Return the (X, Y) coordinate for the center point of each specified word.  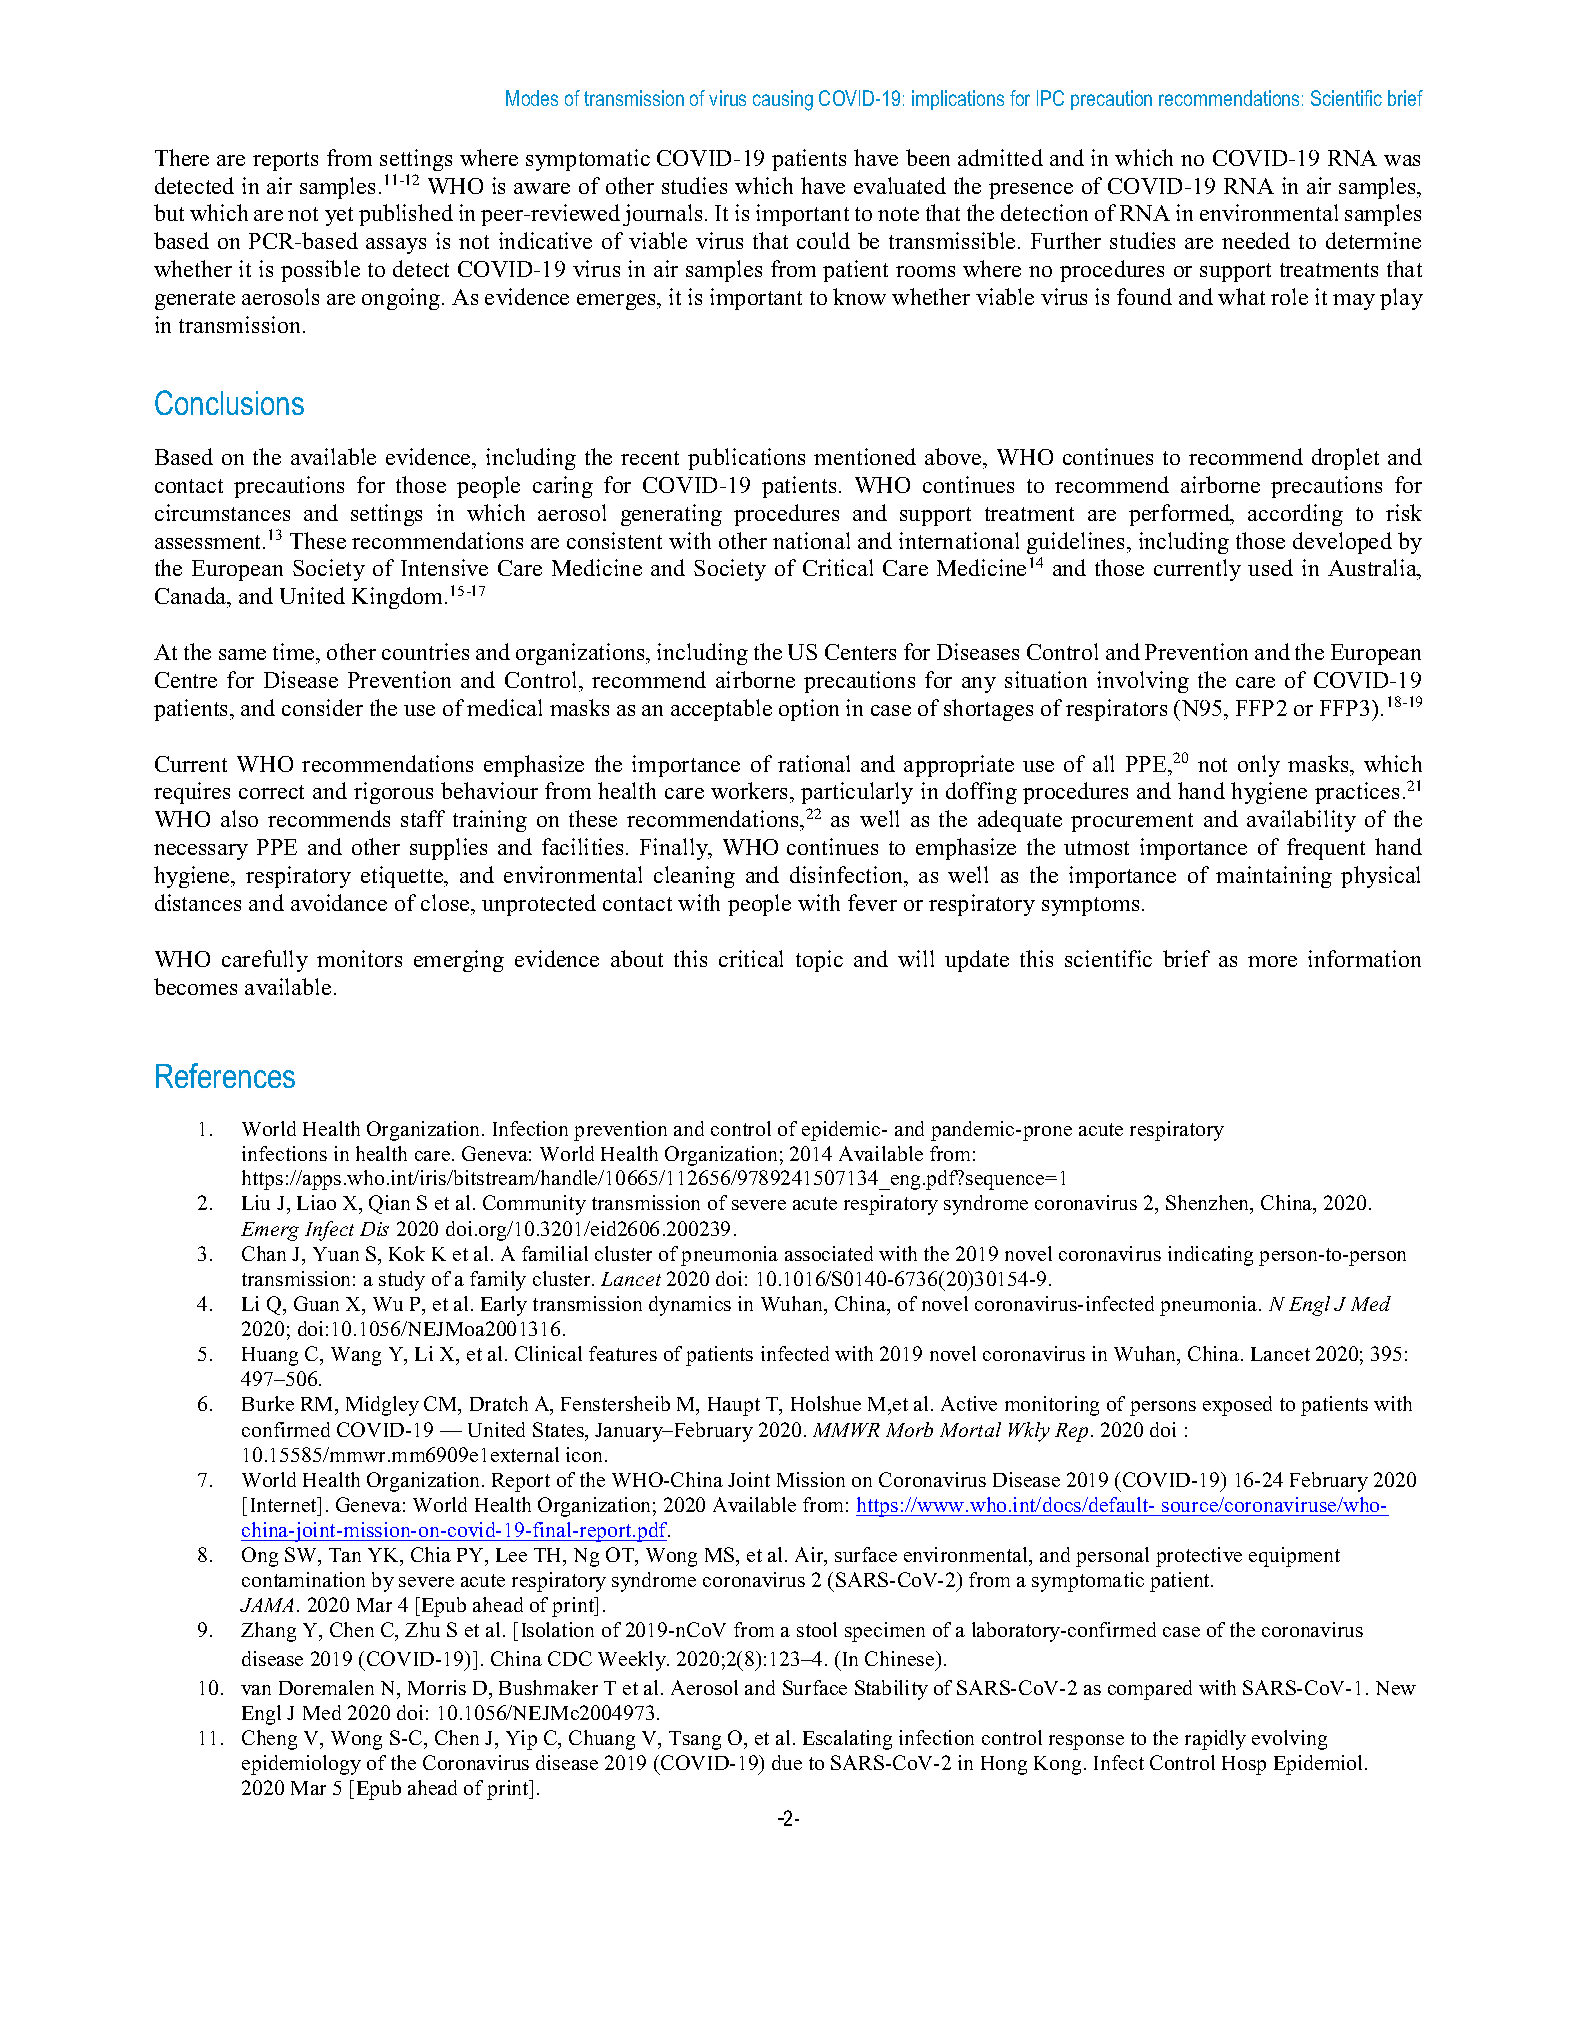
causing (783, 100)
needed (1256, 240)
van (256, 1690)
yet (339, 216)
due (787, 1762)
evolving (1289, 1740)
